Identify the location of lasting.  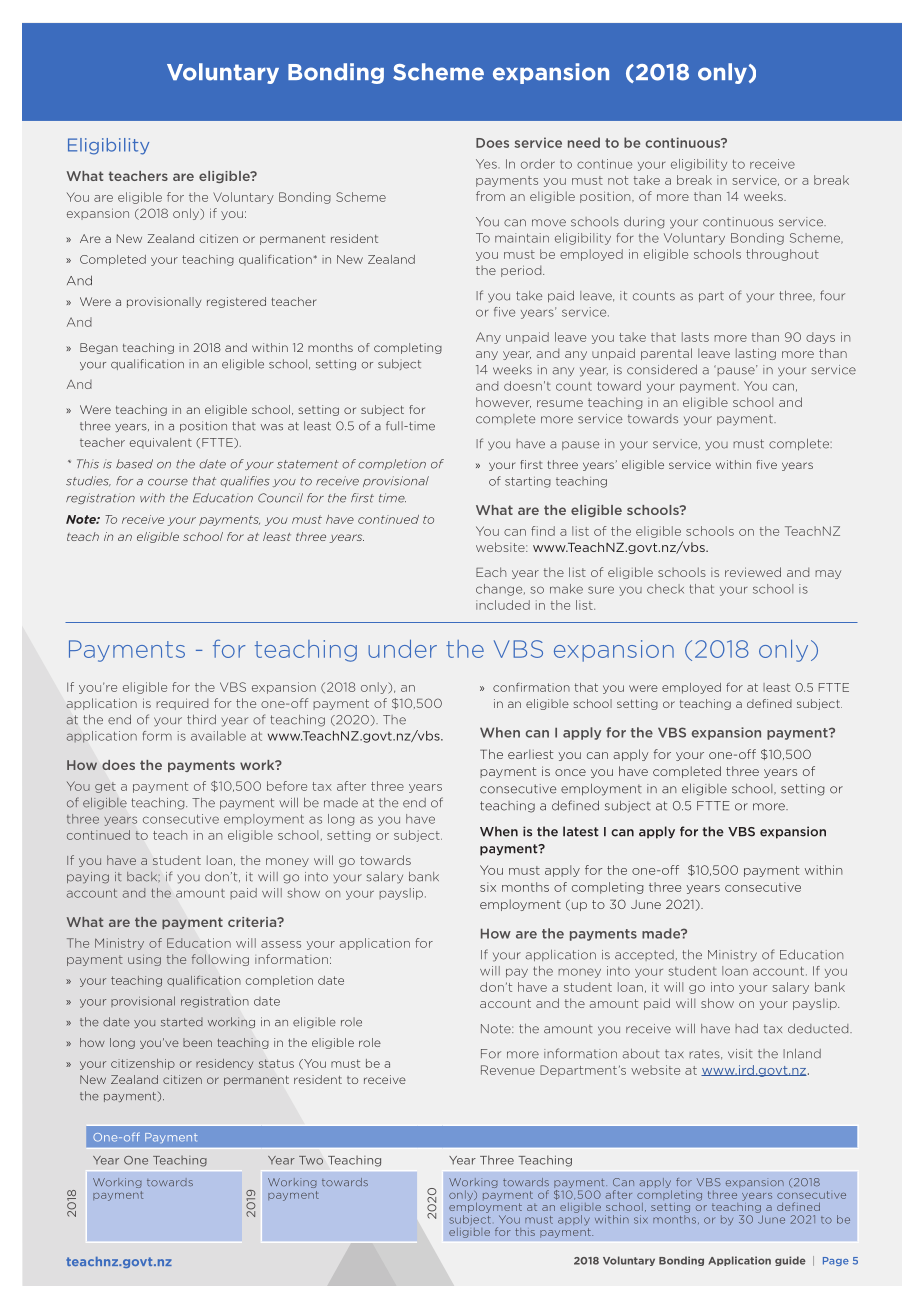
(756, 354).
